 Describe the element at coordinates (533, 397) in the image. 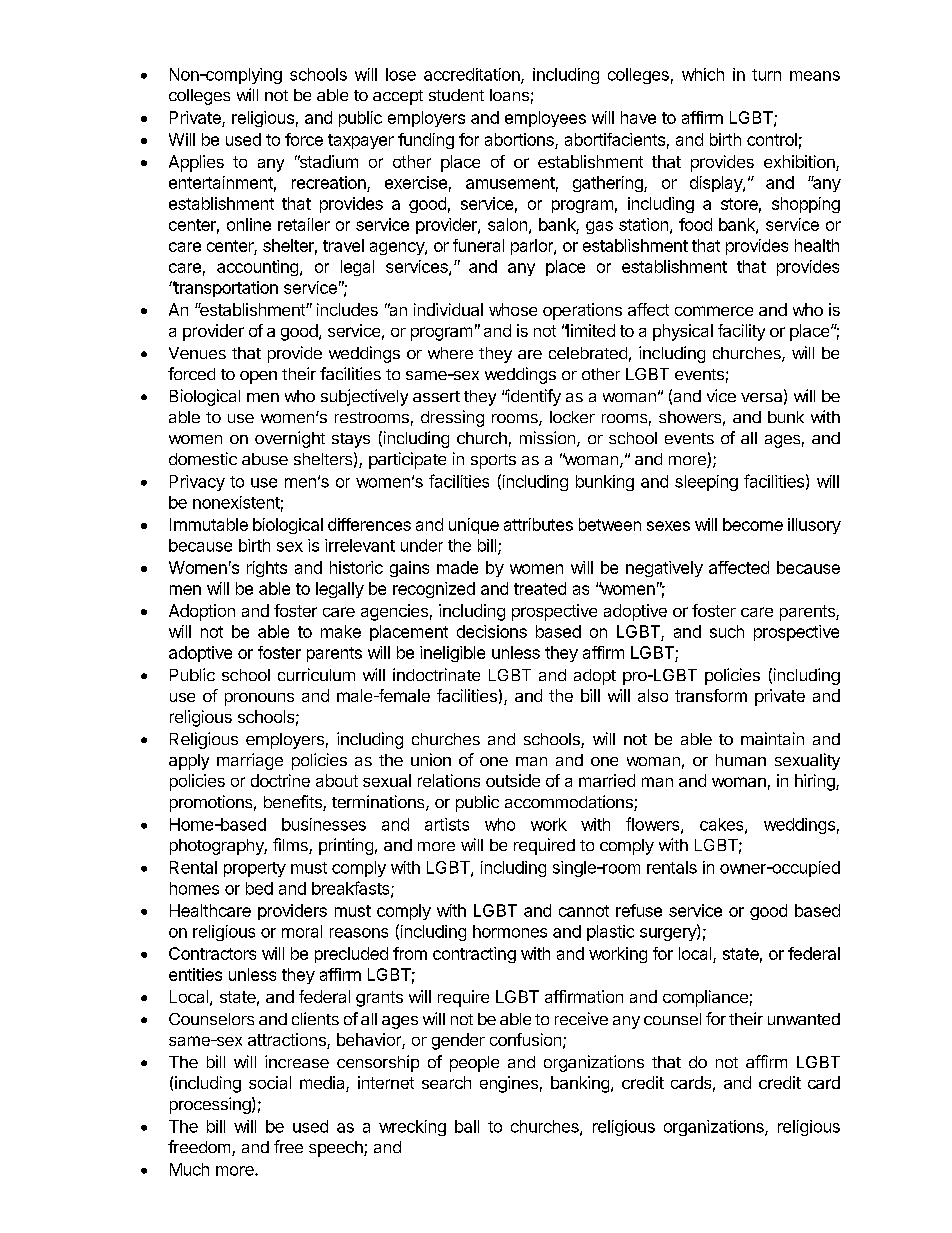

I see `identify` at that location.
